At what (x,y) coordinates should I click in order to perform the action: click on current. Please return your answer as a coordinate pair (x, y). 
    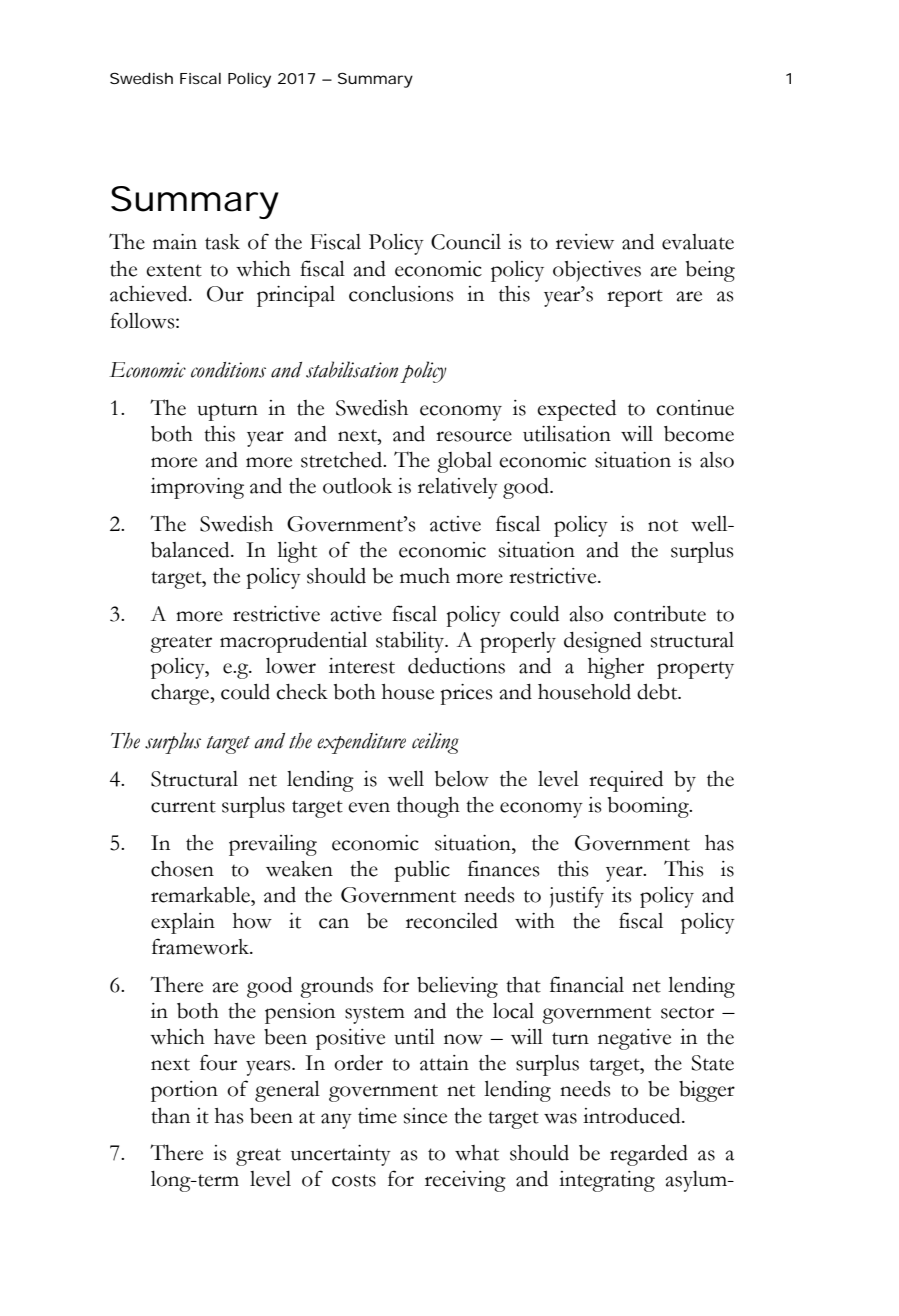
    Looking at the image, I should click on (183, 807).
